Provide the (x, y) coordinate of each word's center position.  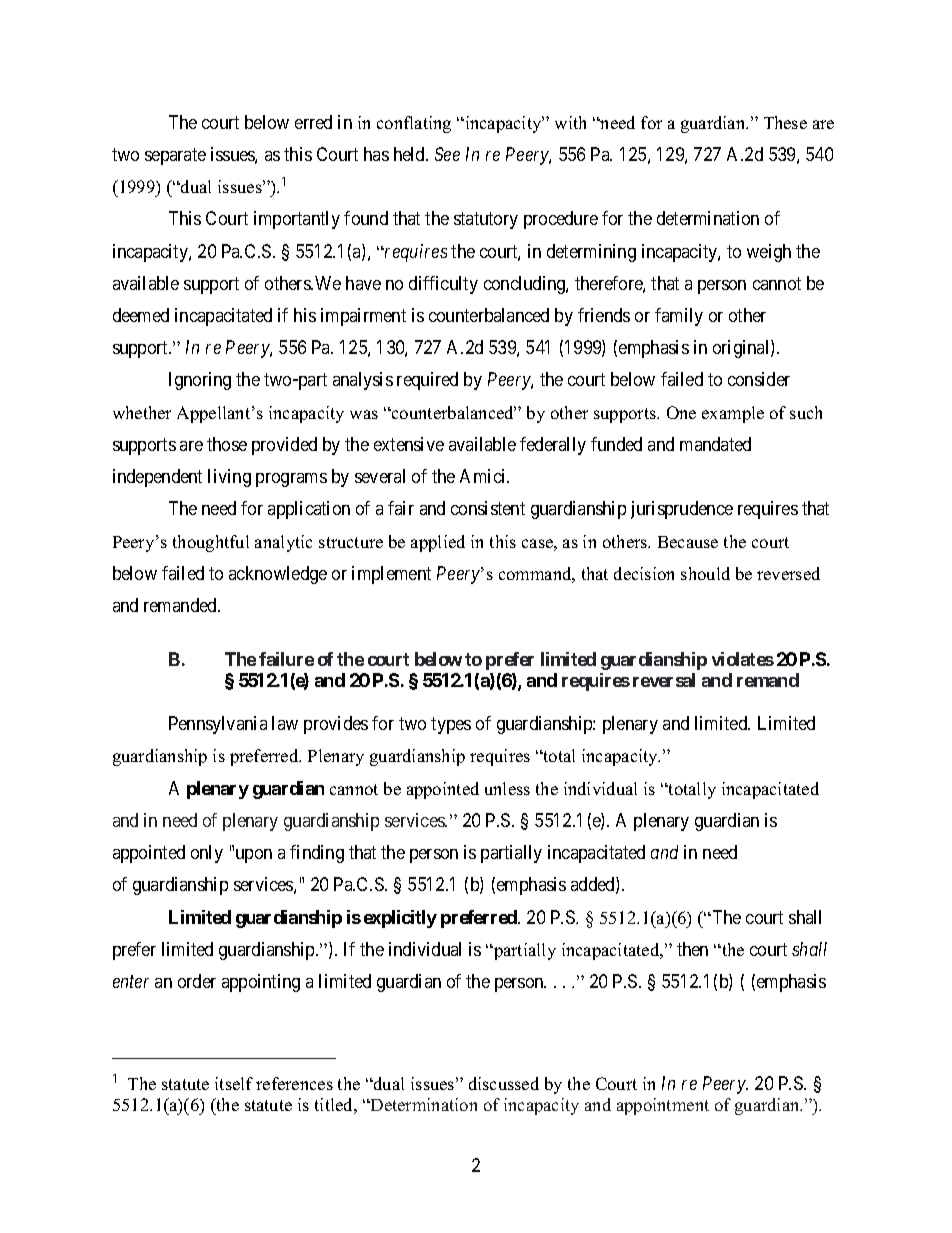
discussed (504, 1083)
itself (234, 1083)
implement (391, 575)
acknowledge (278, 575)
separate (175, 156)
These (785, 122)
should (705, 573)
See (447, 154)
